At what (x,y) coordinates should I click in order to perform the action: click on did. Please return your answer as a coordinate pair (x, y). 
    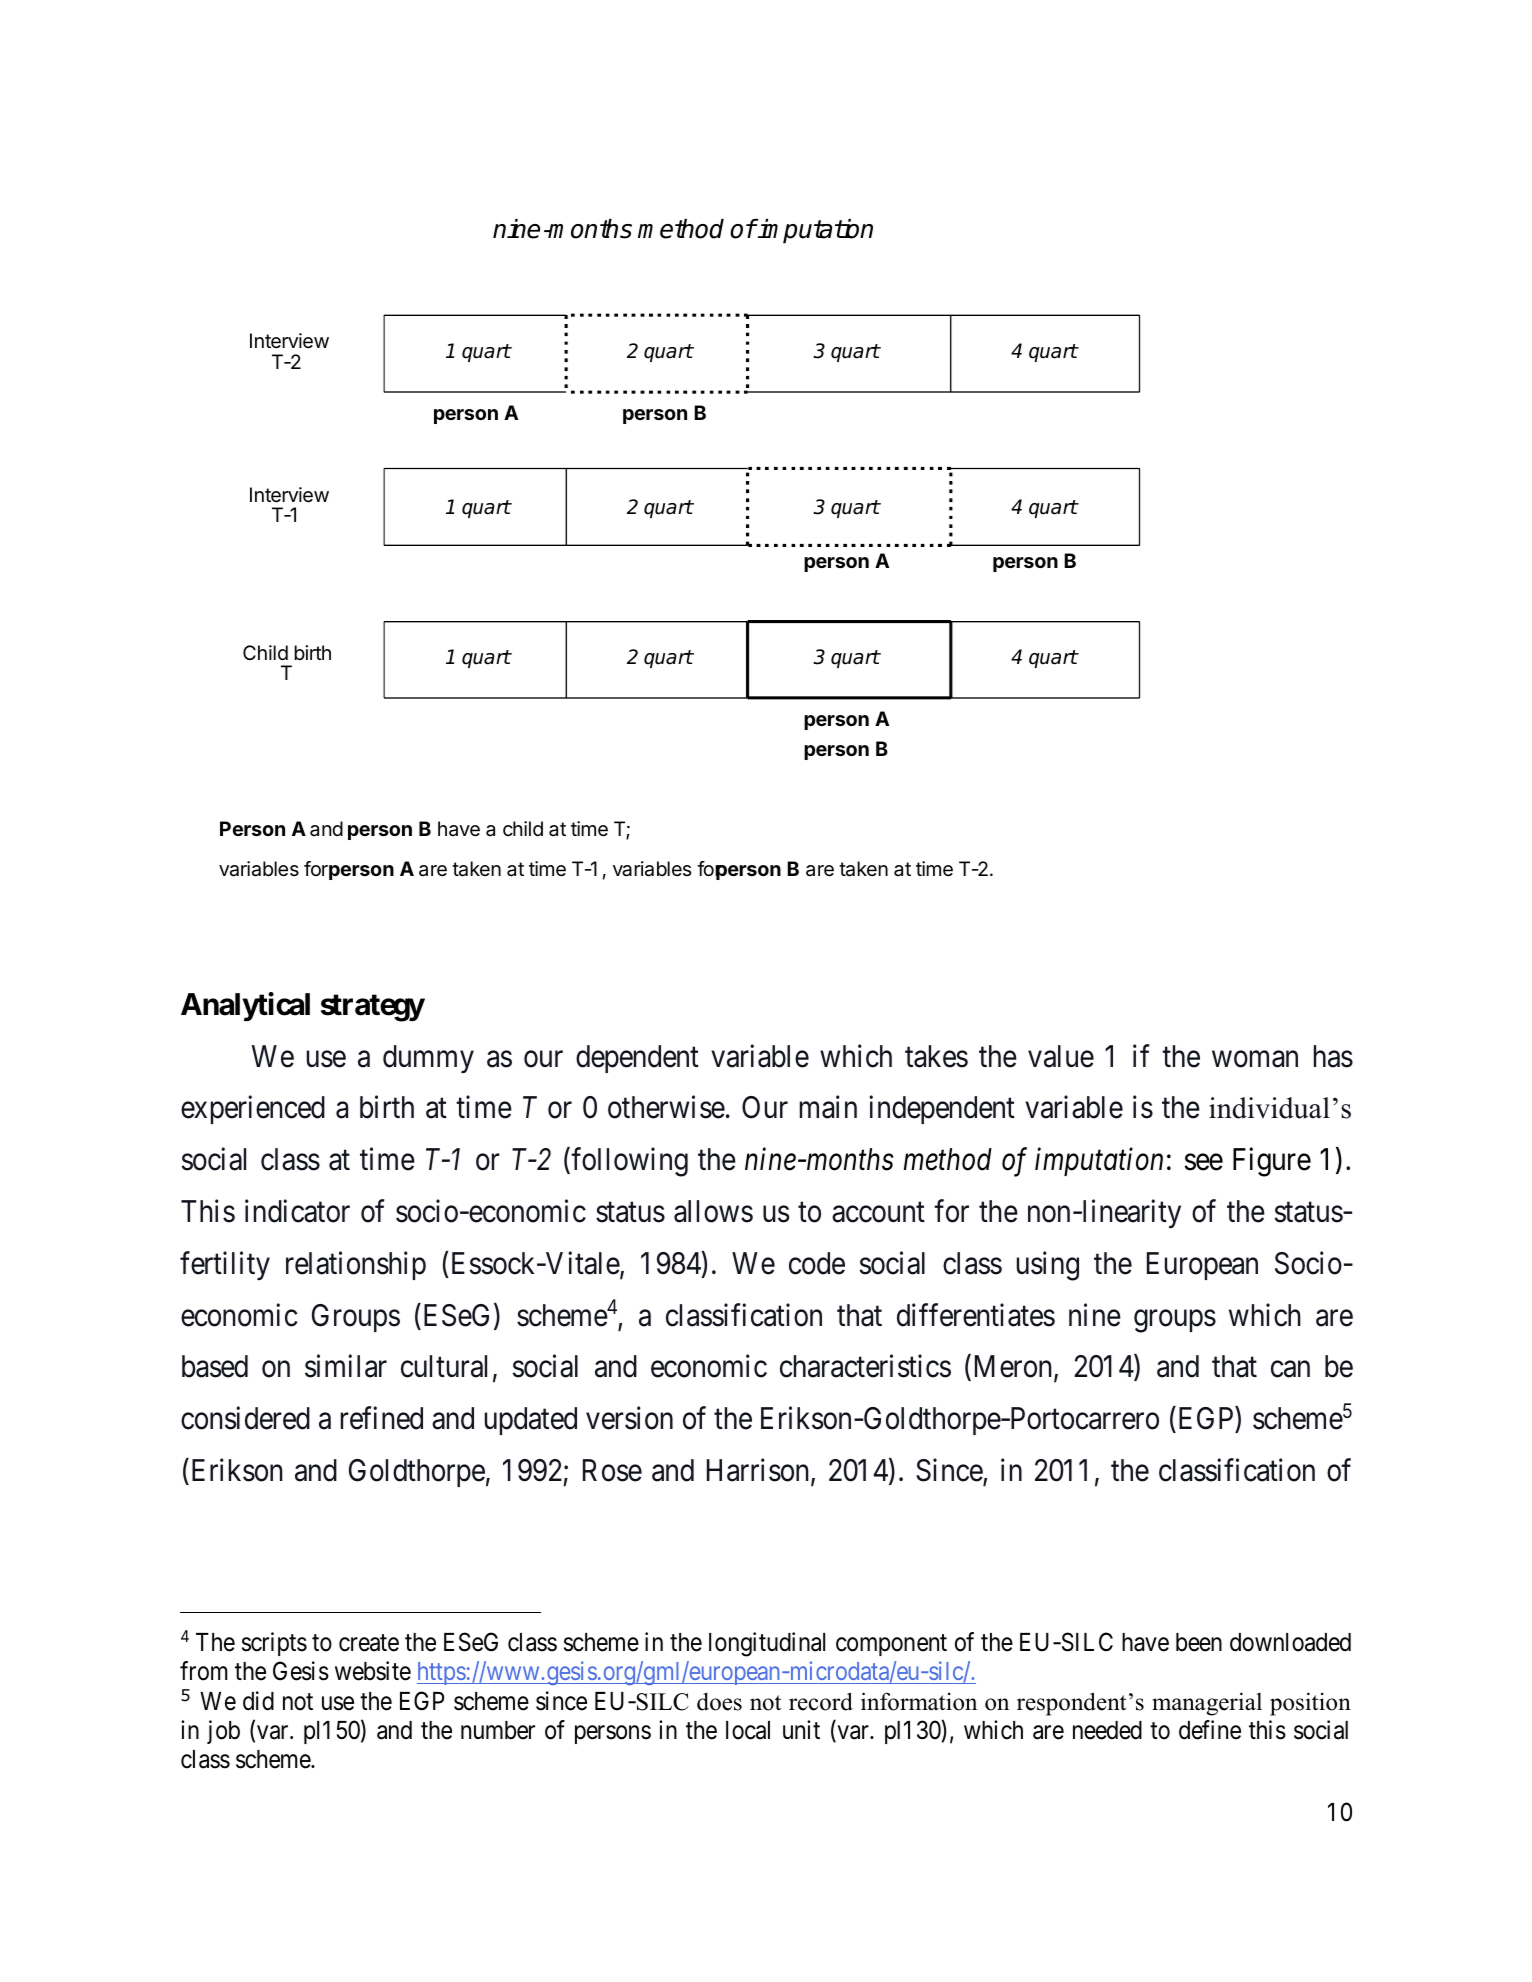
    Looking at the image, I should click on (258, 1701).
